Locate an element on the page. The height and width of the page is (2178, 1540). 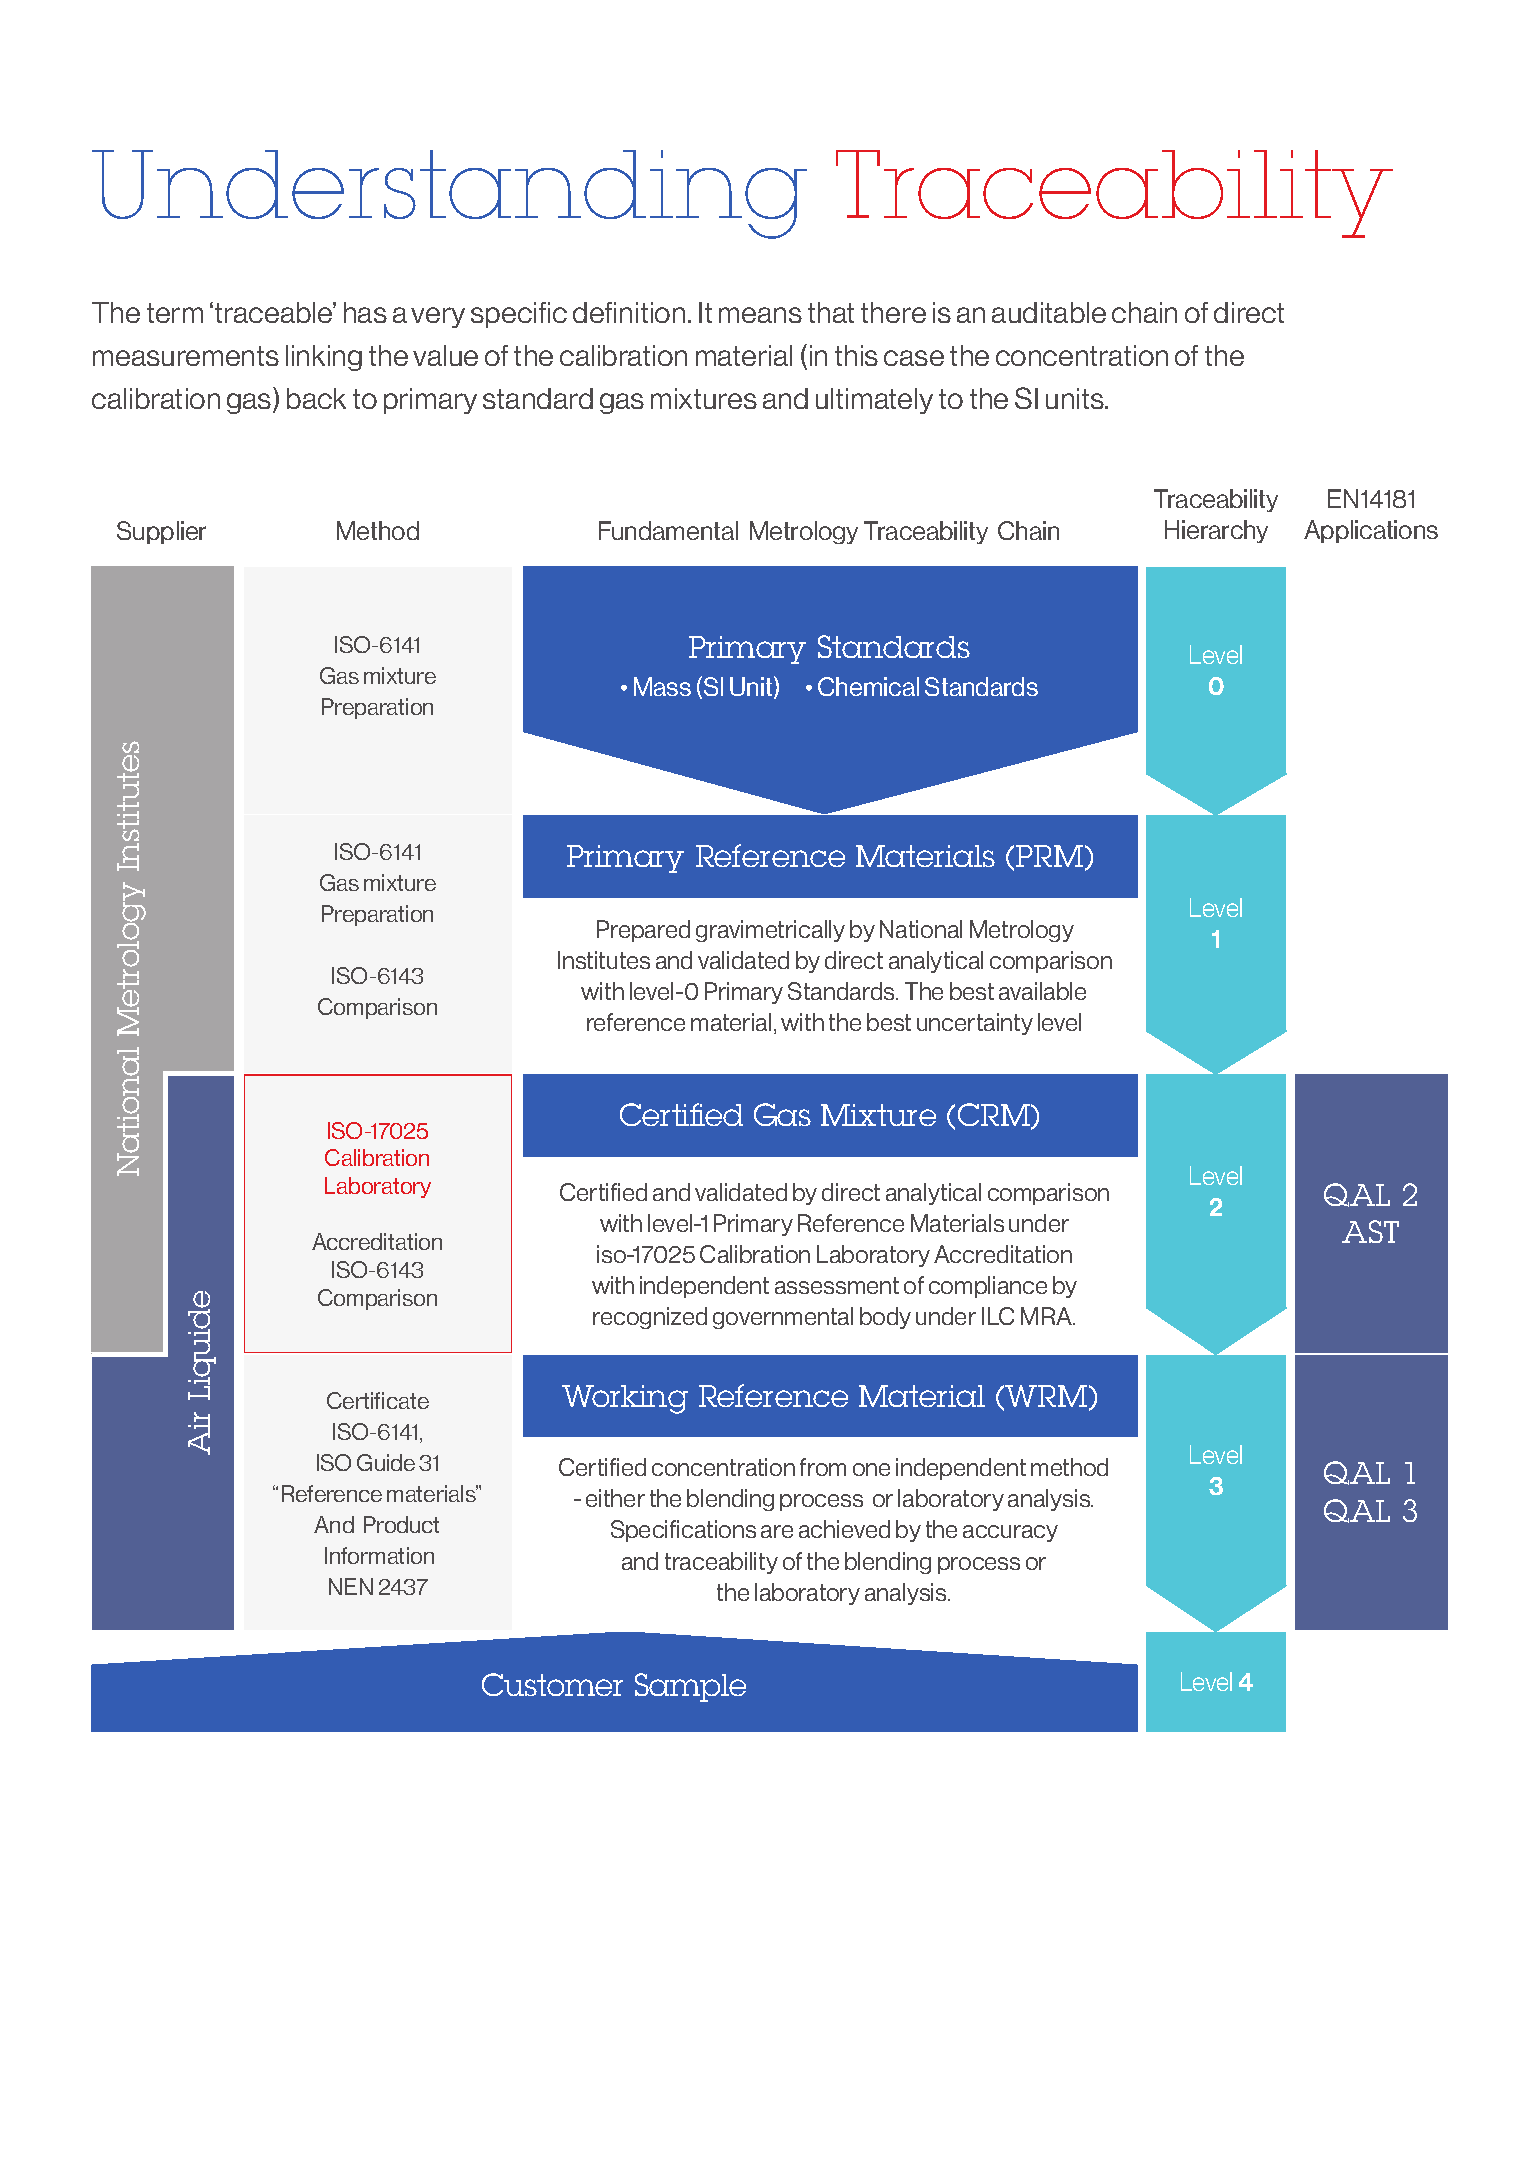
case is located at coordinates (914, 358).
